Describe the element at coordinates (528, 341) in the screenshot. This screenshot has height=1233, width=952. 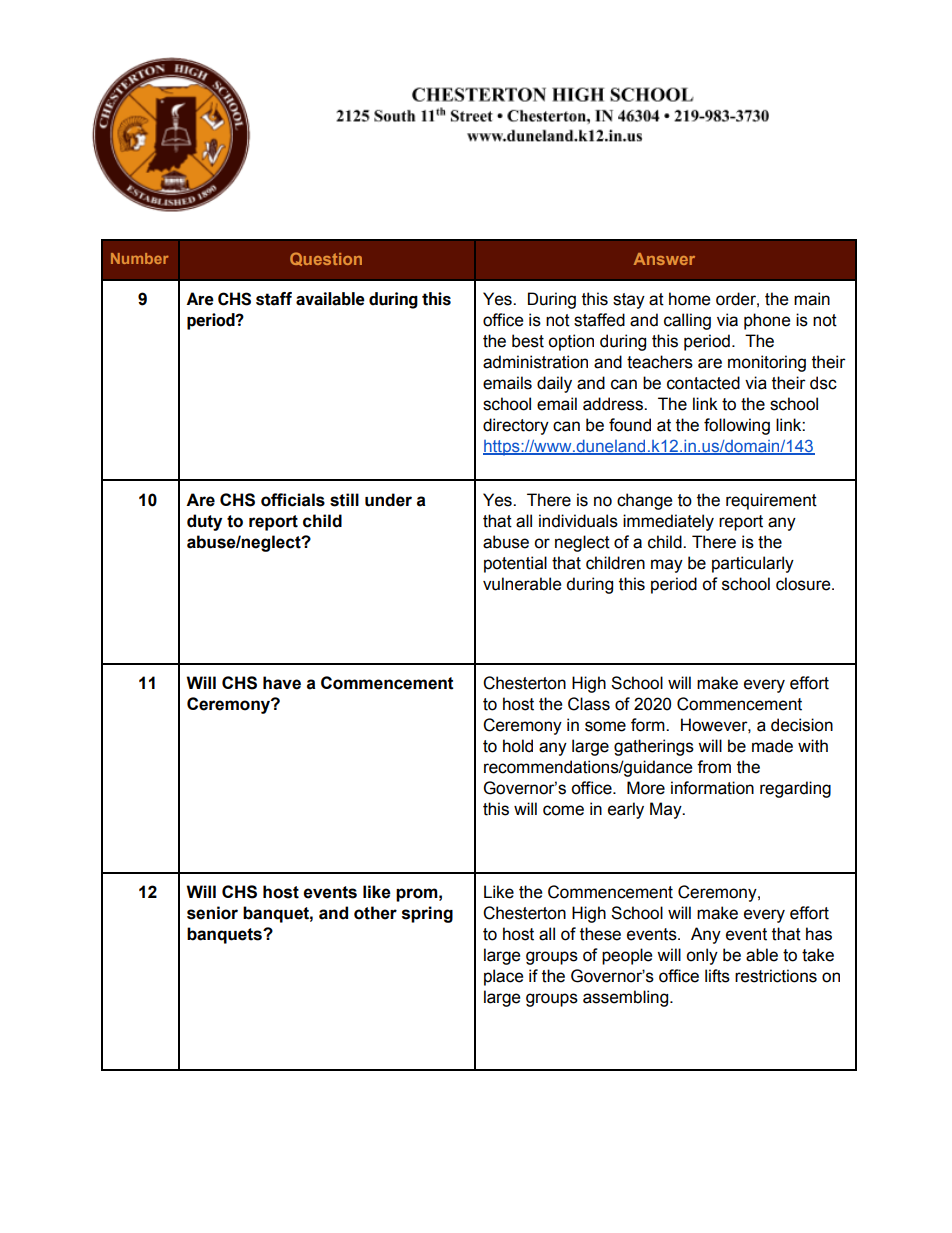
I see `best` at that location.
